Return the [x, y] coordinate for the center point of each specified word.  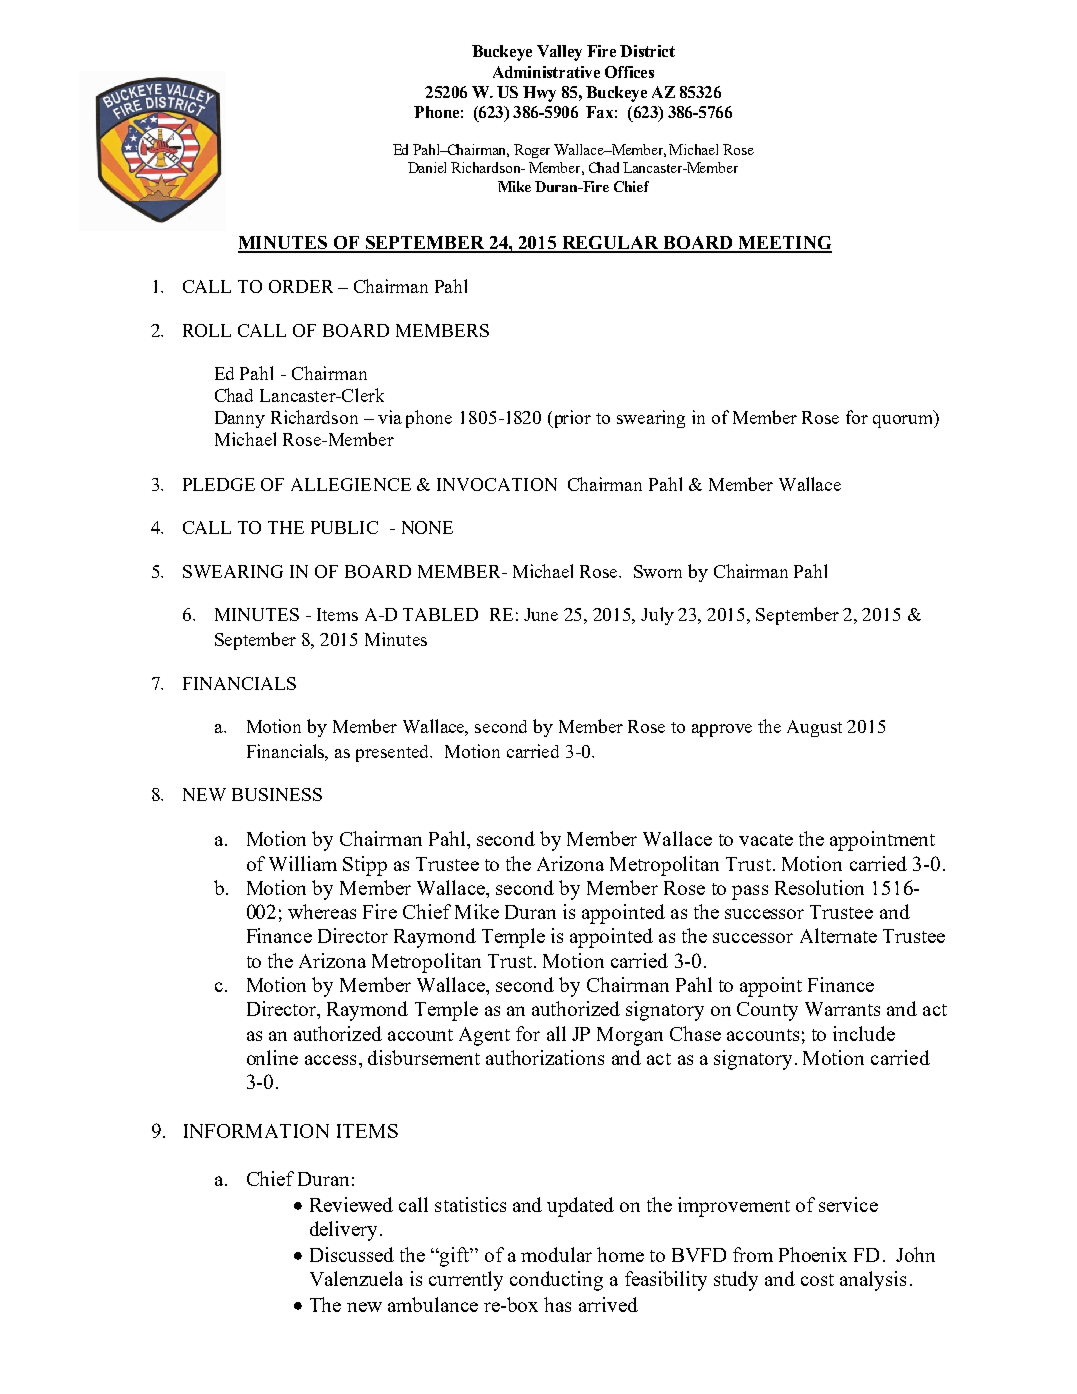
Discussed [352, 1254]
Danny [240, 419]
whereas [322, 911]
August [814, 728]
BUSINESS [277, 794]
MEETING [784, 244]
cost [817, 1280]
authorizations [545, 1057]
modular [556, 1254]
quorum [904, 421]
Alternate [838, 935]
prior [571, 419]
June [541, 614]
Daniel [427, 167]
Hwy [539, 94]
